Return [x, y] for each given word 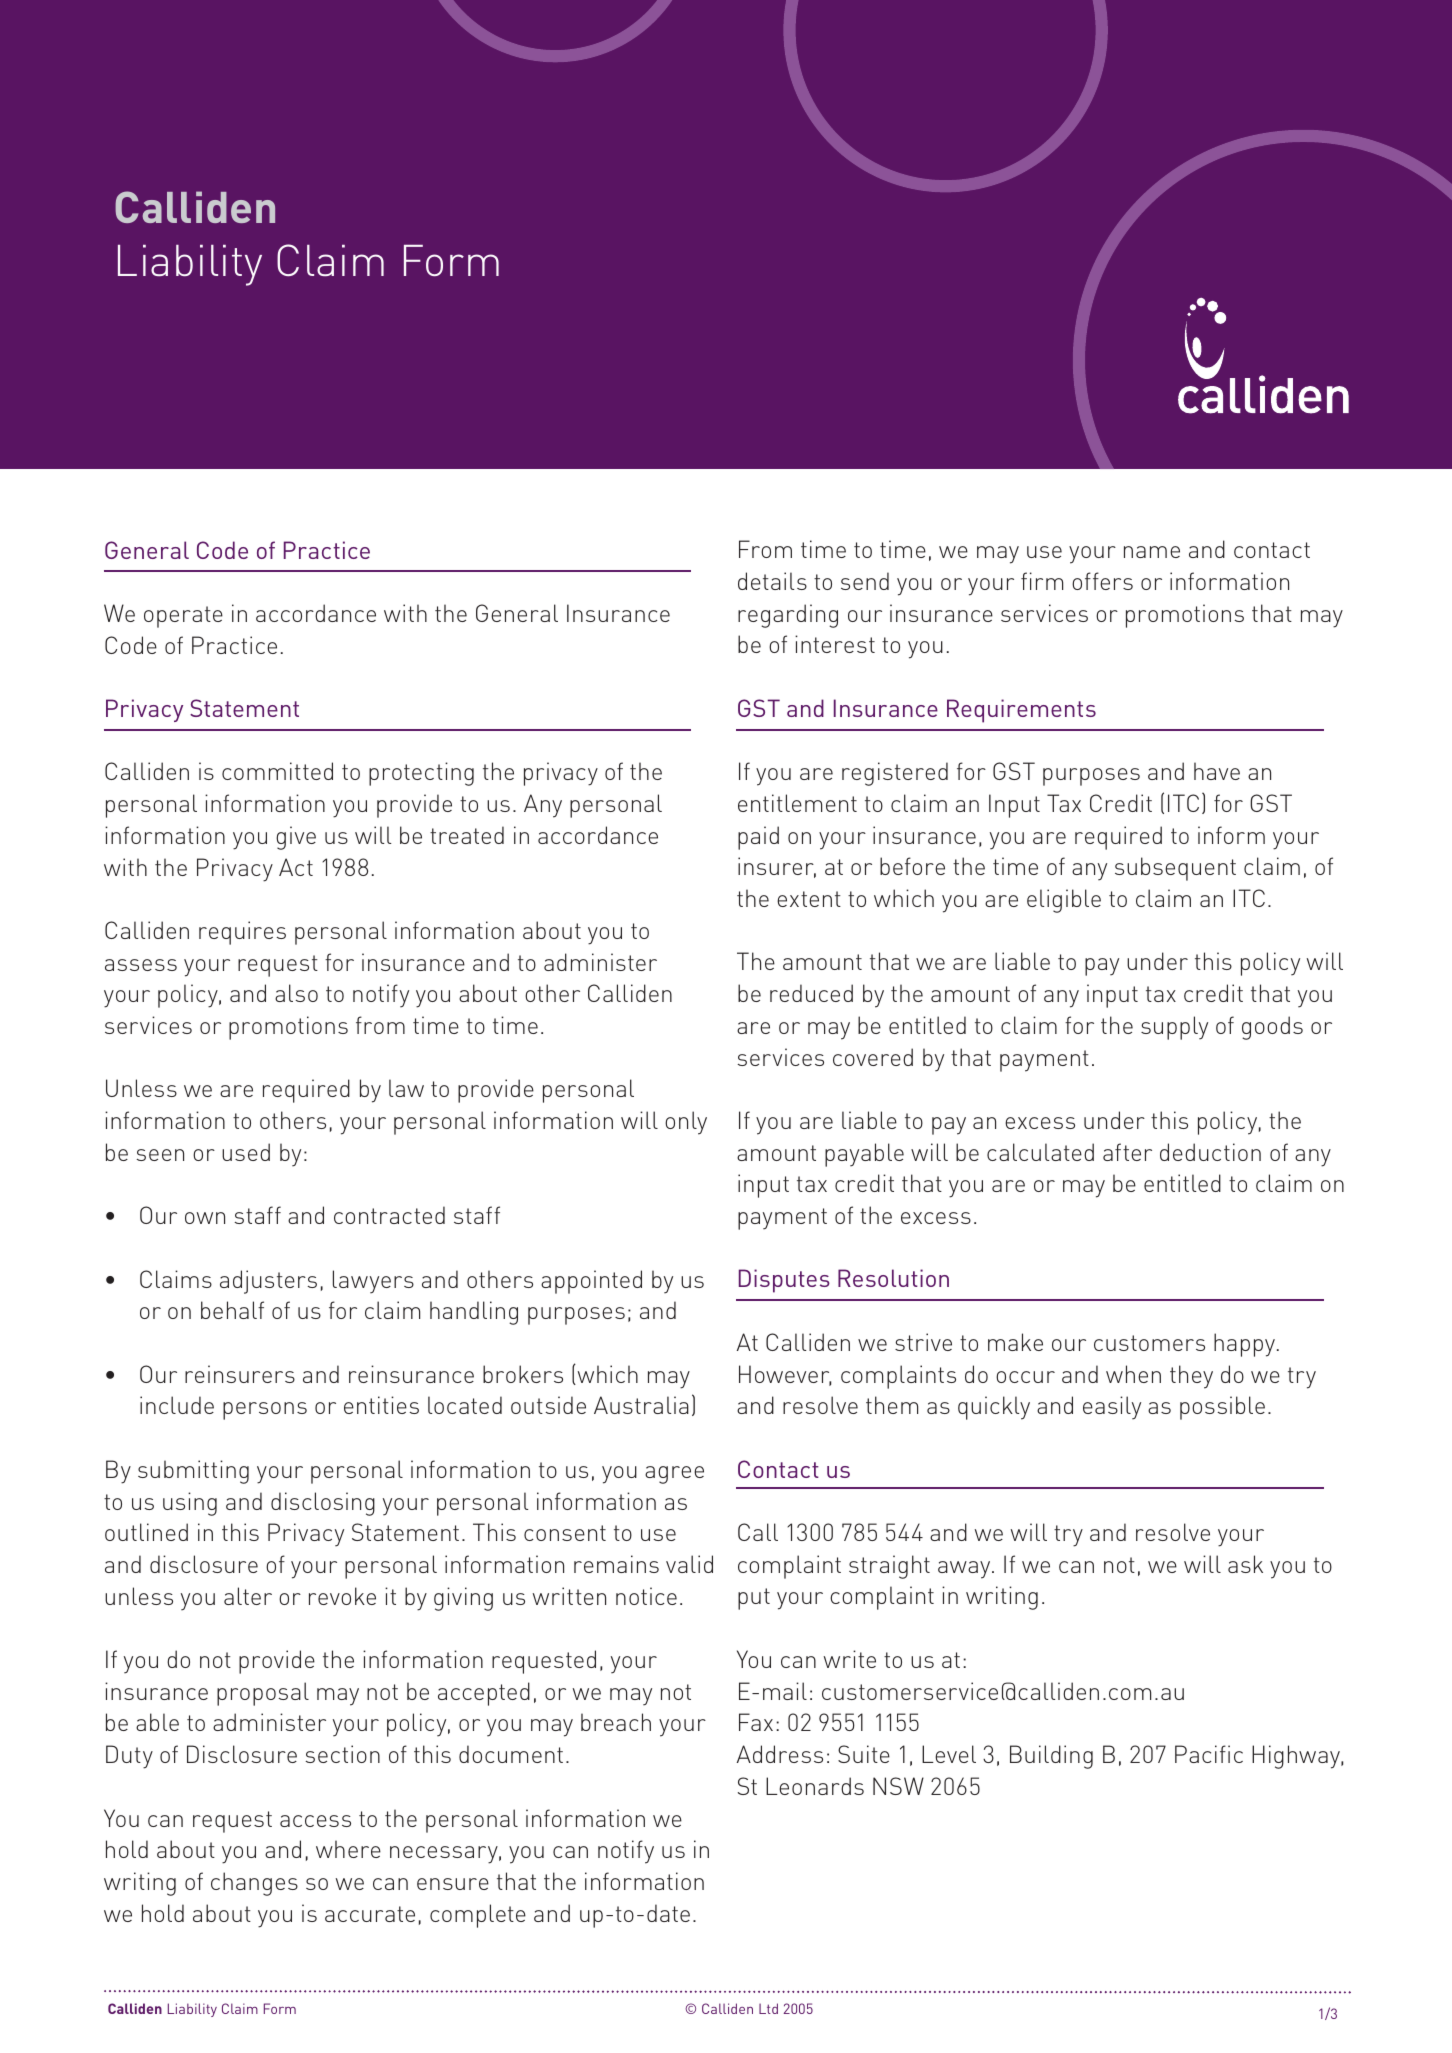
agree [674, 1475]
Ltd [768, 2008]
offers [1102, 581]
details [772, 581]
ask [1245, 1564]
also [296, 993]
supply [1174, 1028]
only [686, 1123]
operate [183, 617]
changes [254, 1884]
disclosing [323, 1504]
